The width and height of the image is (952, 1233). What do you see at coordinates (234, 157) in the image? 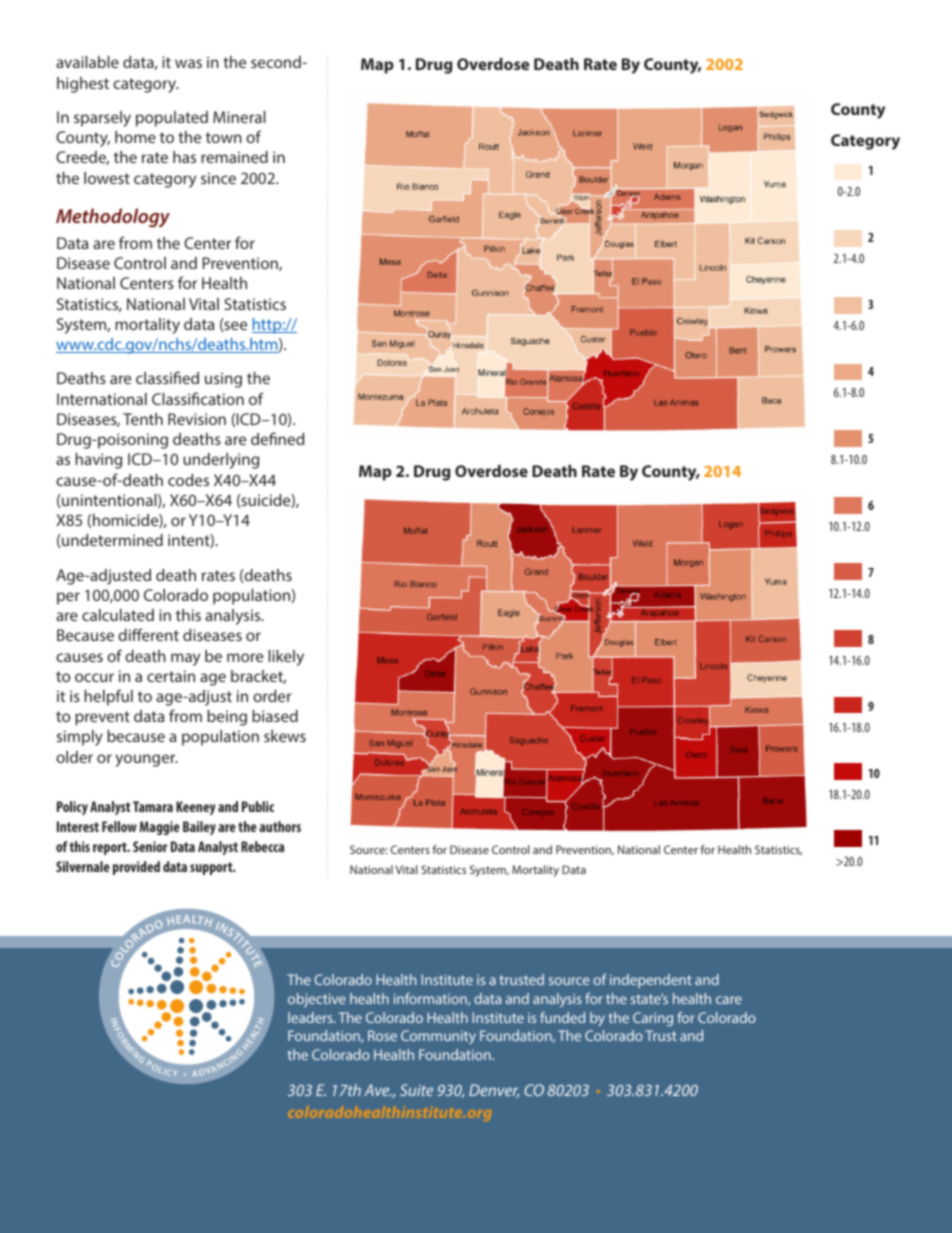
I see `remained` at bounding box center [234, 157].
